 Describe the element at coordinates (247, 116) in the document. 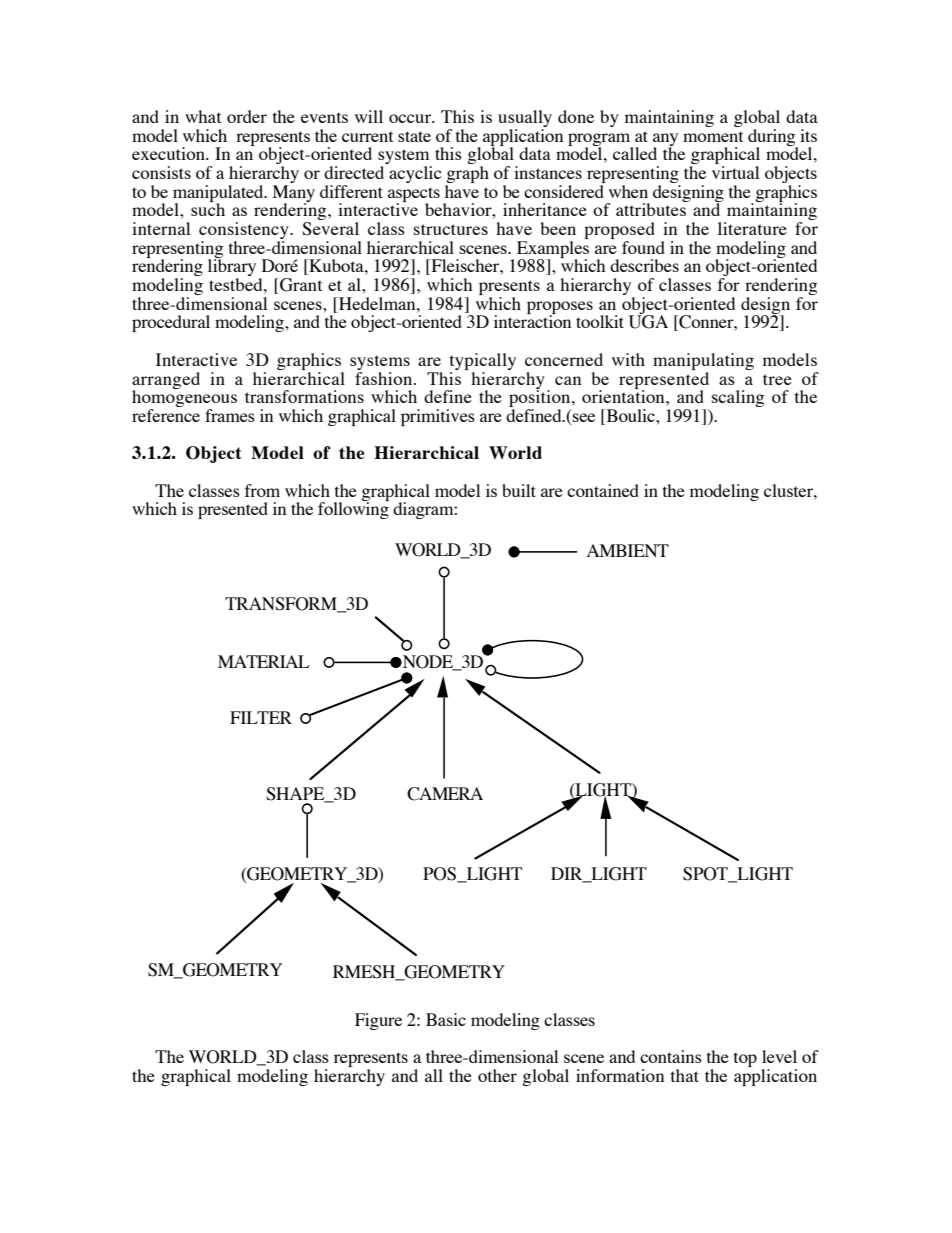

I see `order` at that location.
